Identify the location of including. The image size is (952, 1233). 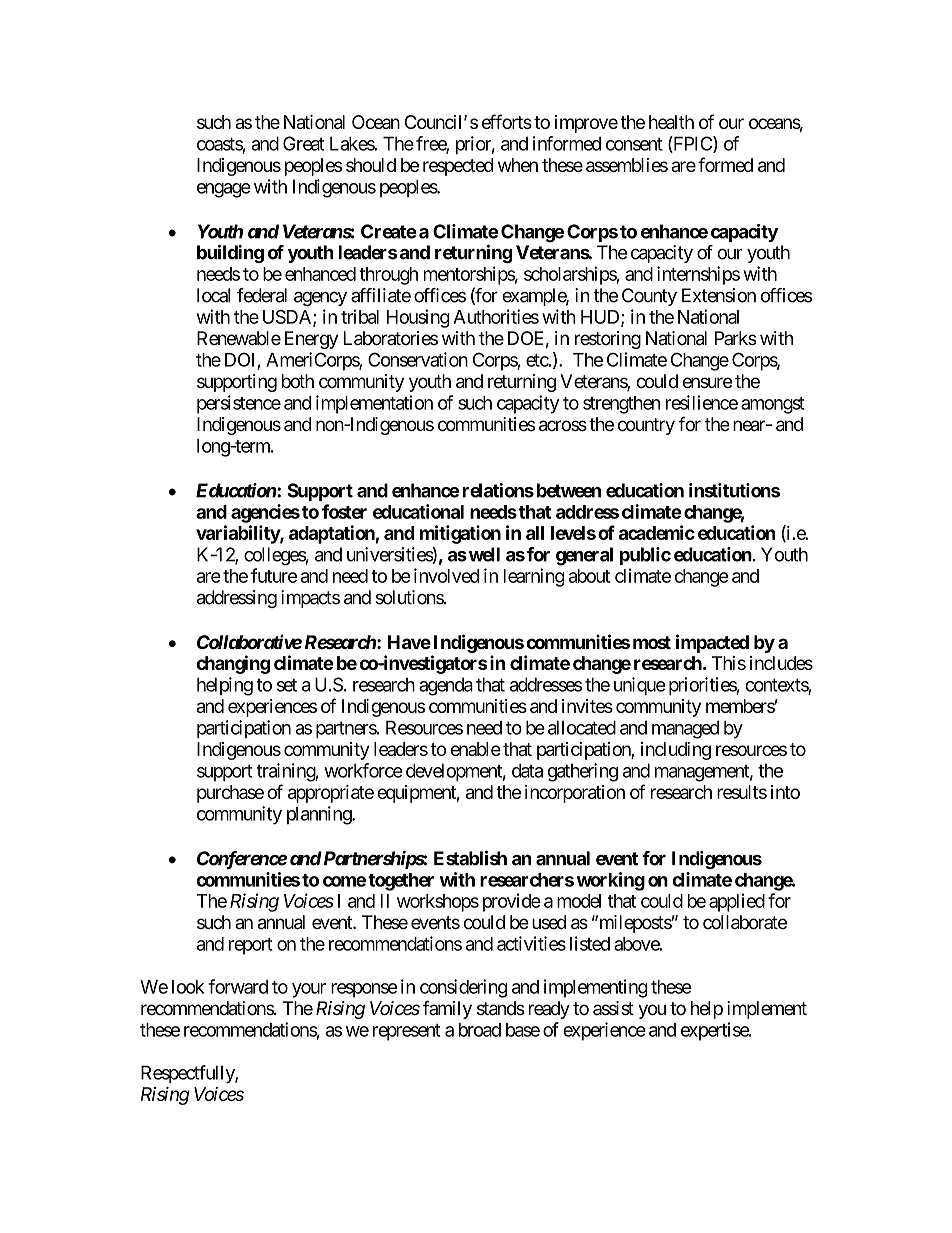
(676, 751).
